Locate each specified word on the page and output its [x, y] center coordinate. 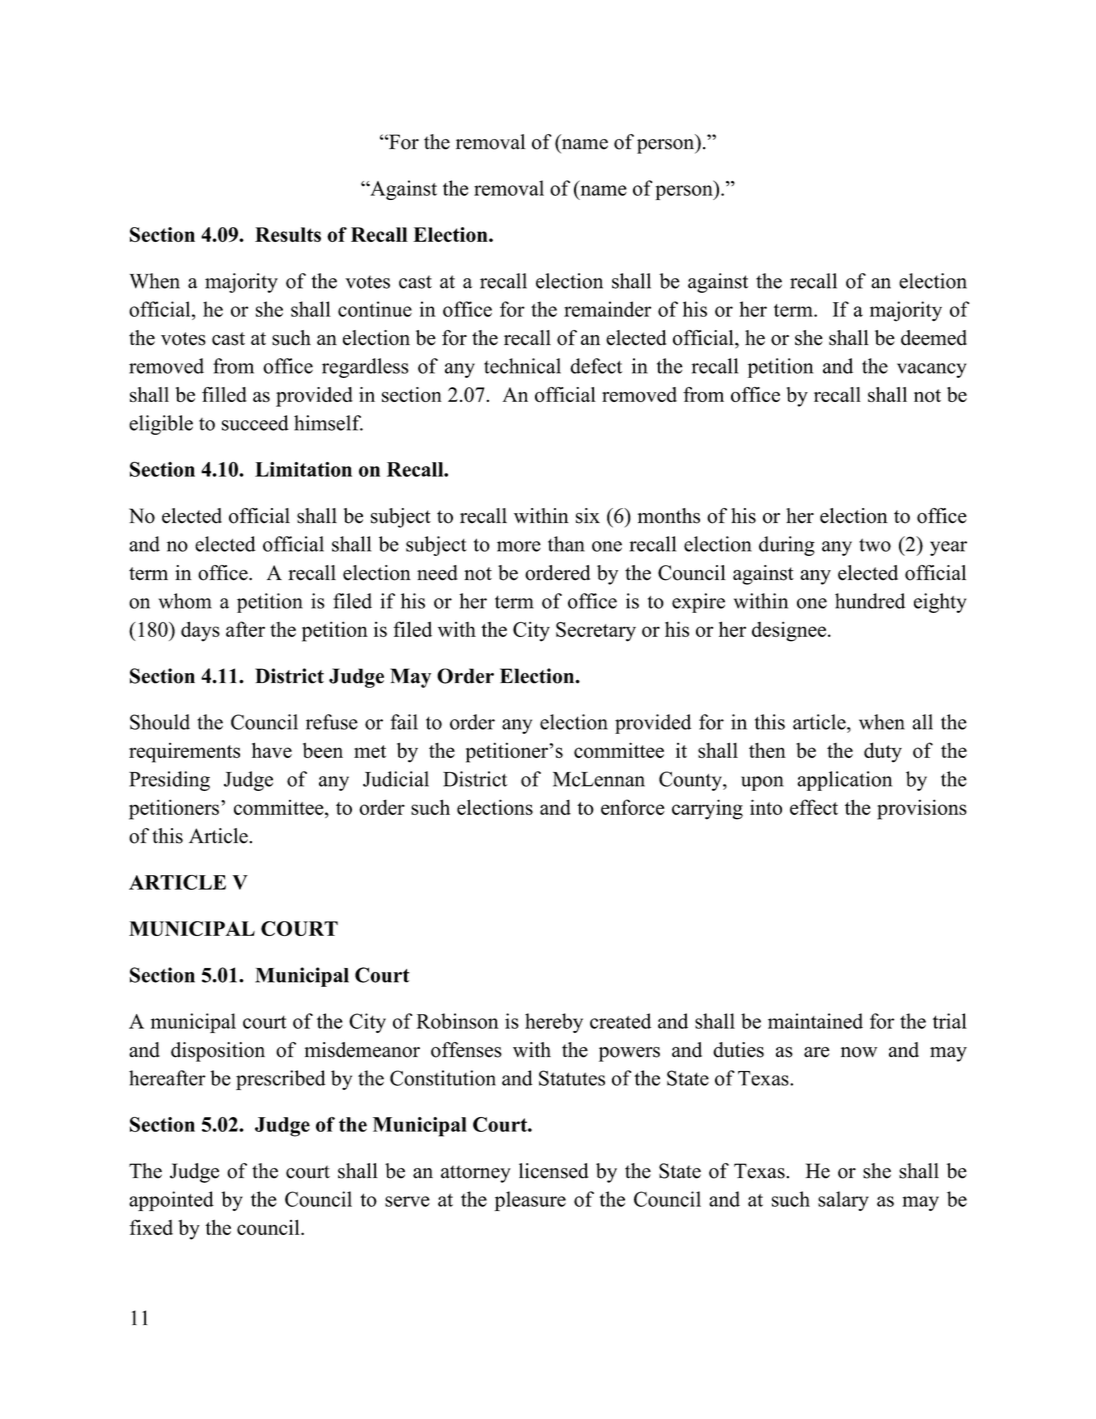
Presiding [169, 781]
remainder [607, 309]
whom [185, 601]
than [566, 544]
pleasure [530, 1201]
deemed [934, 338]
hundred [870, 601]
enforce [633, 807]
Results [288, 234]
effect [814, 807]
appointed [171, 1201]
